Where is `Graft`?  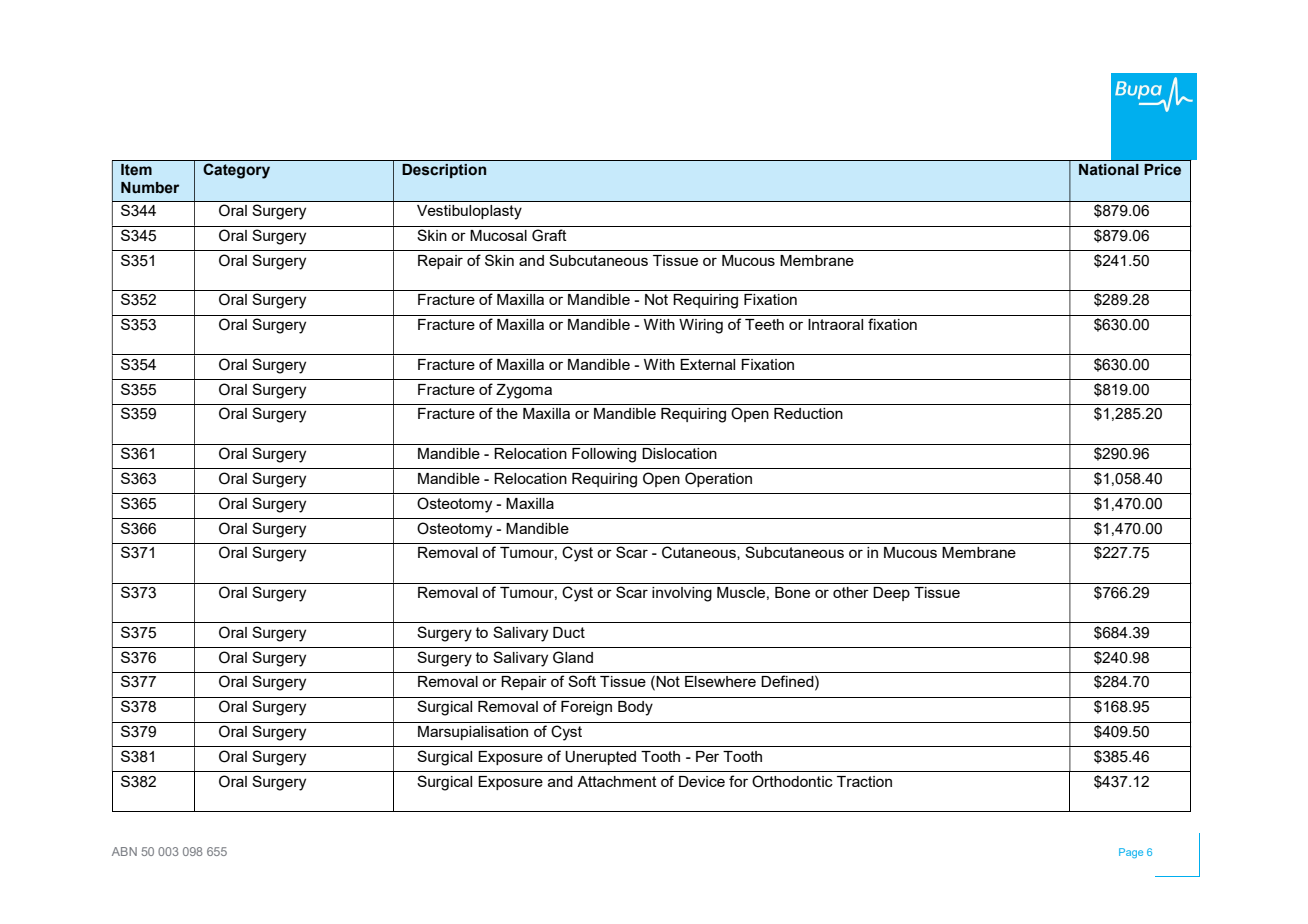
Graft is located at coordinates (549, 235).
